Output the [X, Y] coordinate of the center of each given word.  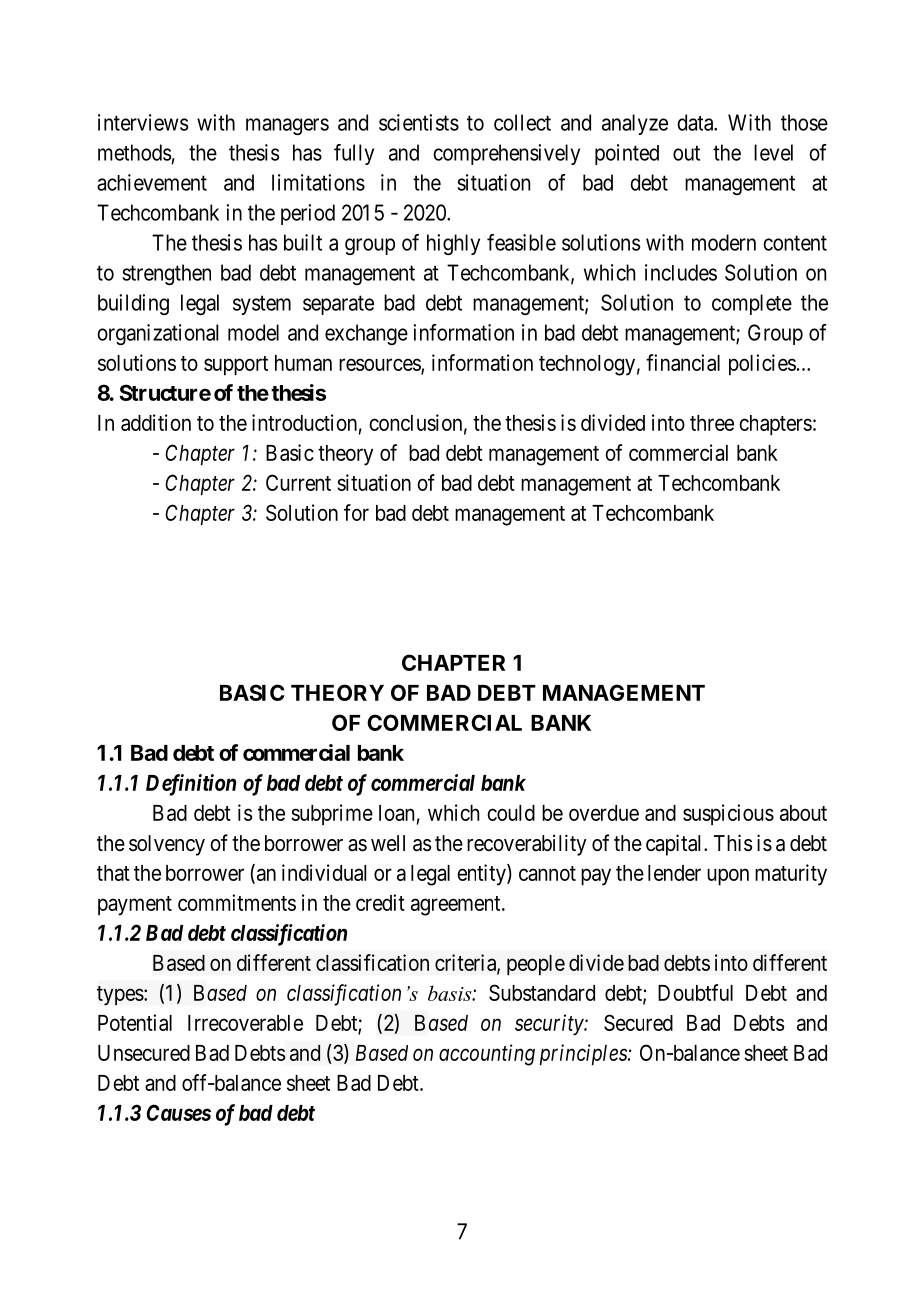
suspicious [728, 814]
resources [380, 365]
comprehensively [506, 154]
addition [156, 422]
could [511, 813]
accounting [487, 1055]
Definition [191, 785]
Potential [135, 1022]
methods [134, 152]
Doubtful [695, 992]
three [712, 423]
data [696, 122]
